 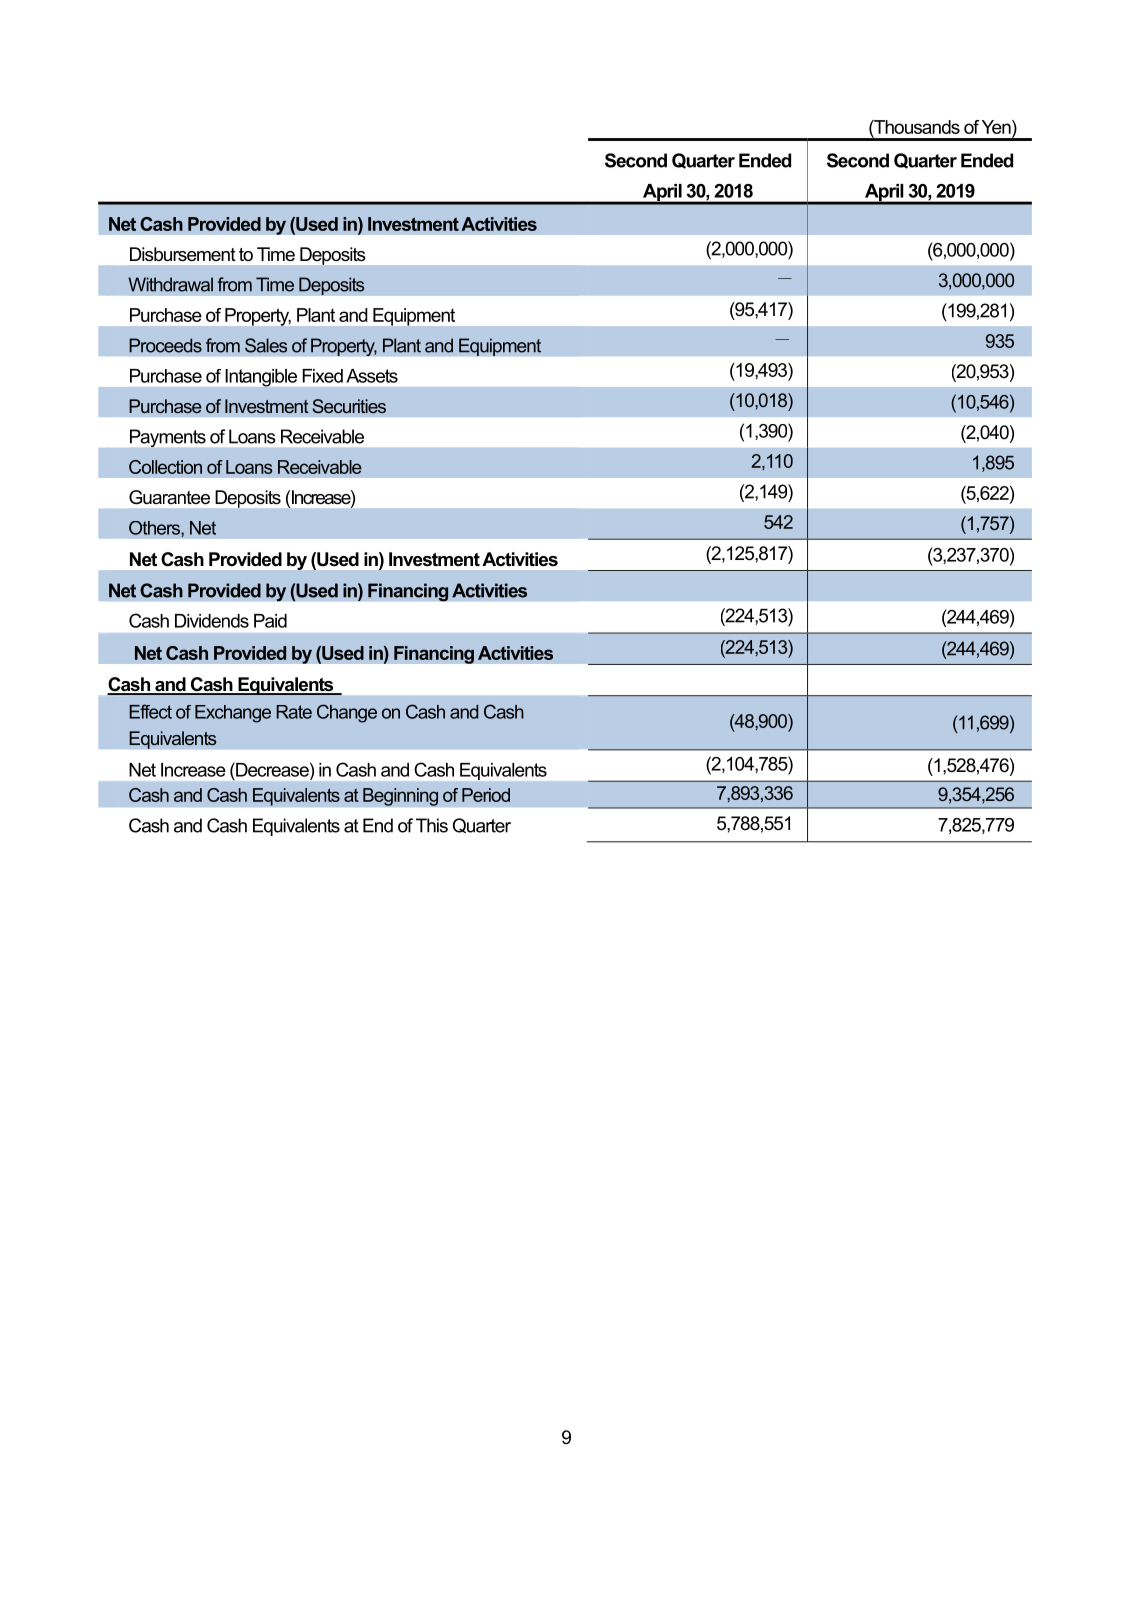 I want to click on Yen, so click(x=997, y=127).
